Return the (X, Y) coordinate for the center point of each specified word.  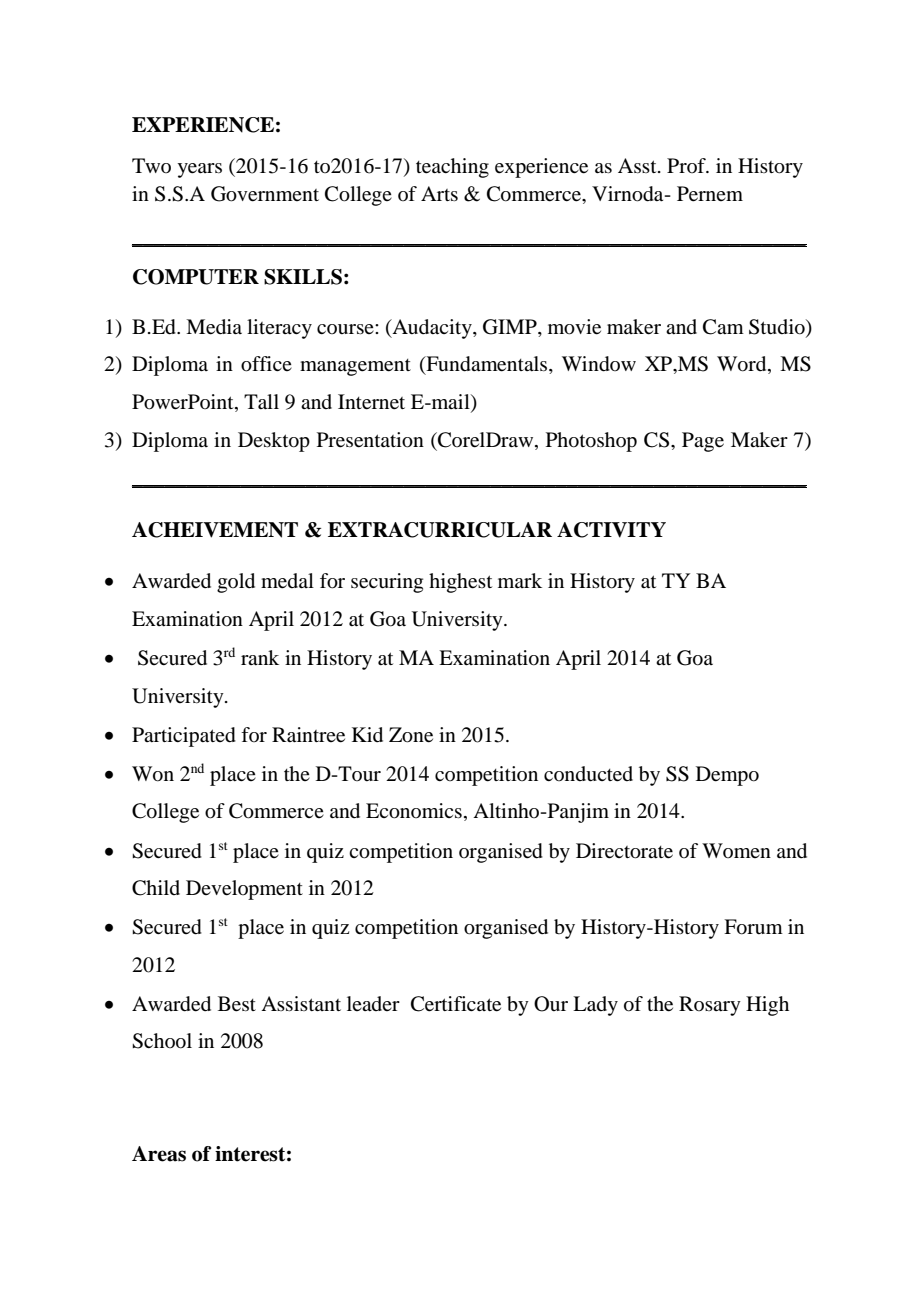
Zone (411, 735)
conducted (588, 774)
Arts (439, 193)
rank (260, 657)
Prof (687, 165)
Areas (159, 1154)
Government (265, 194)
